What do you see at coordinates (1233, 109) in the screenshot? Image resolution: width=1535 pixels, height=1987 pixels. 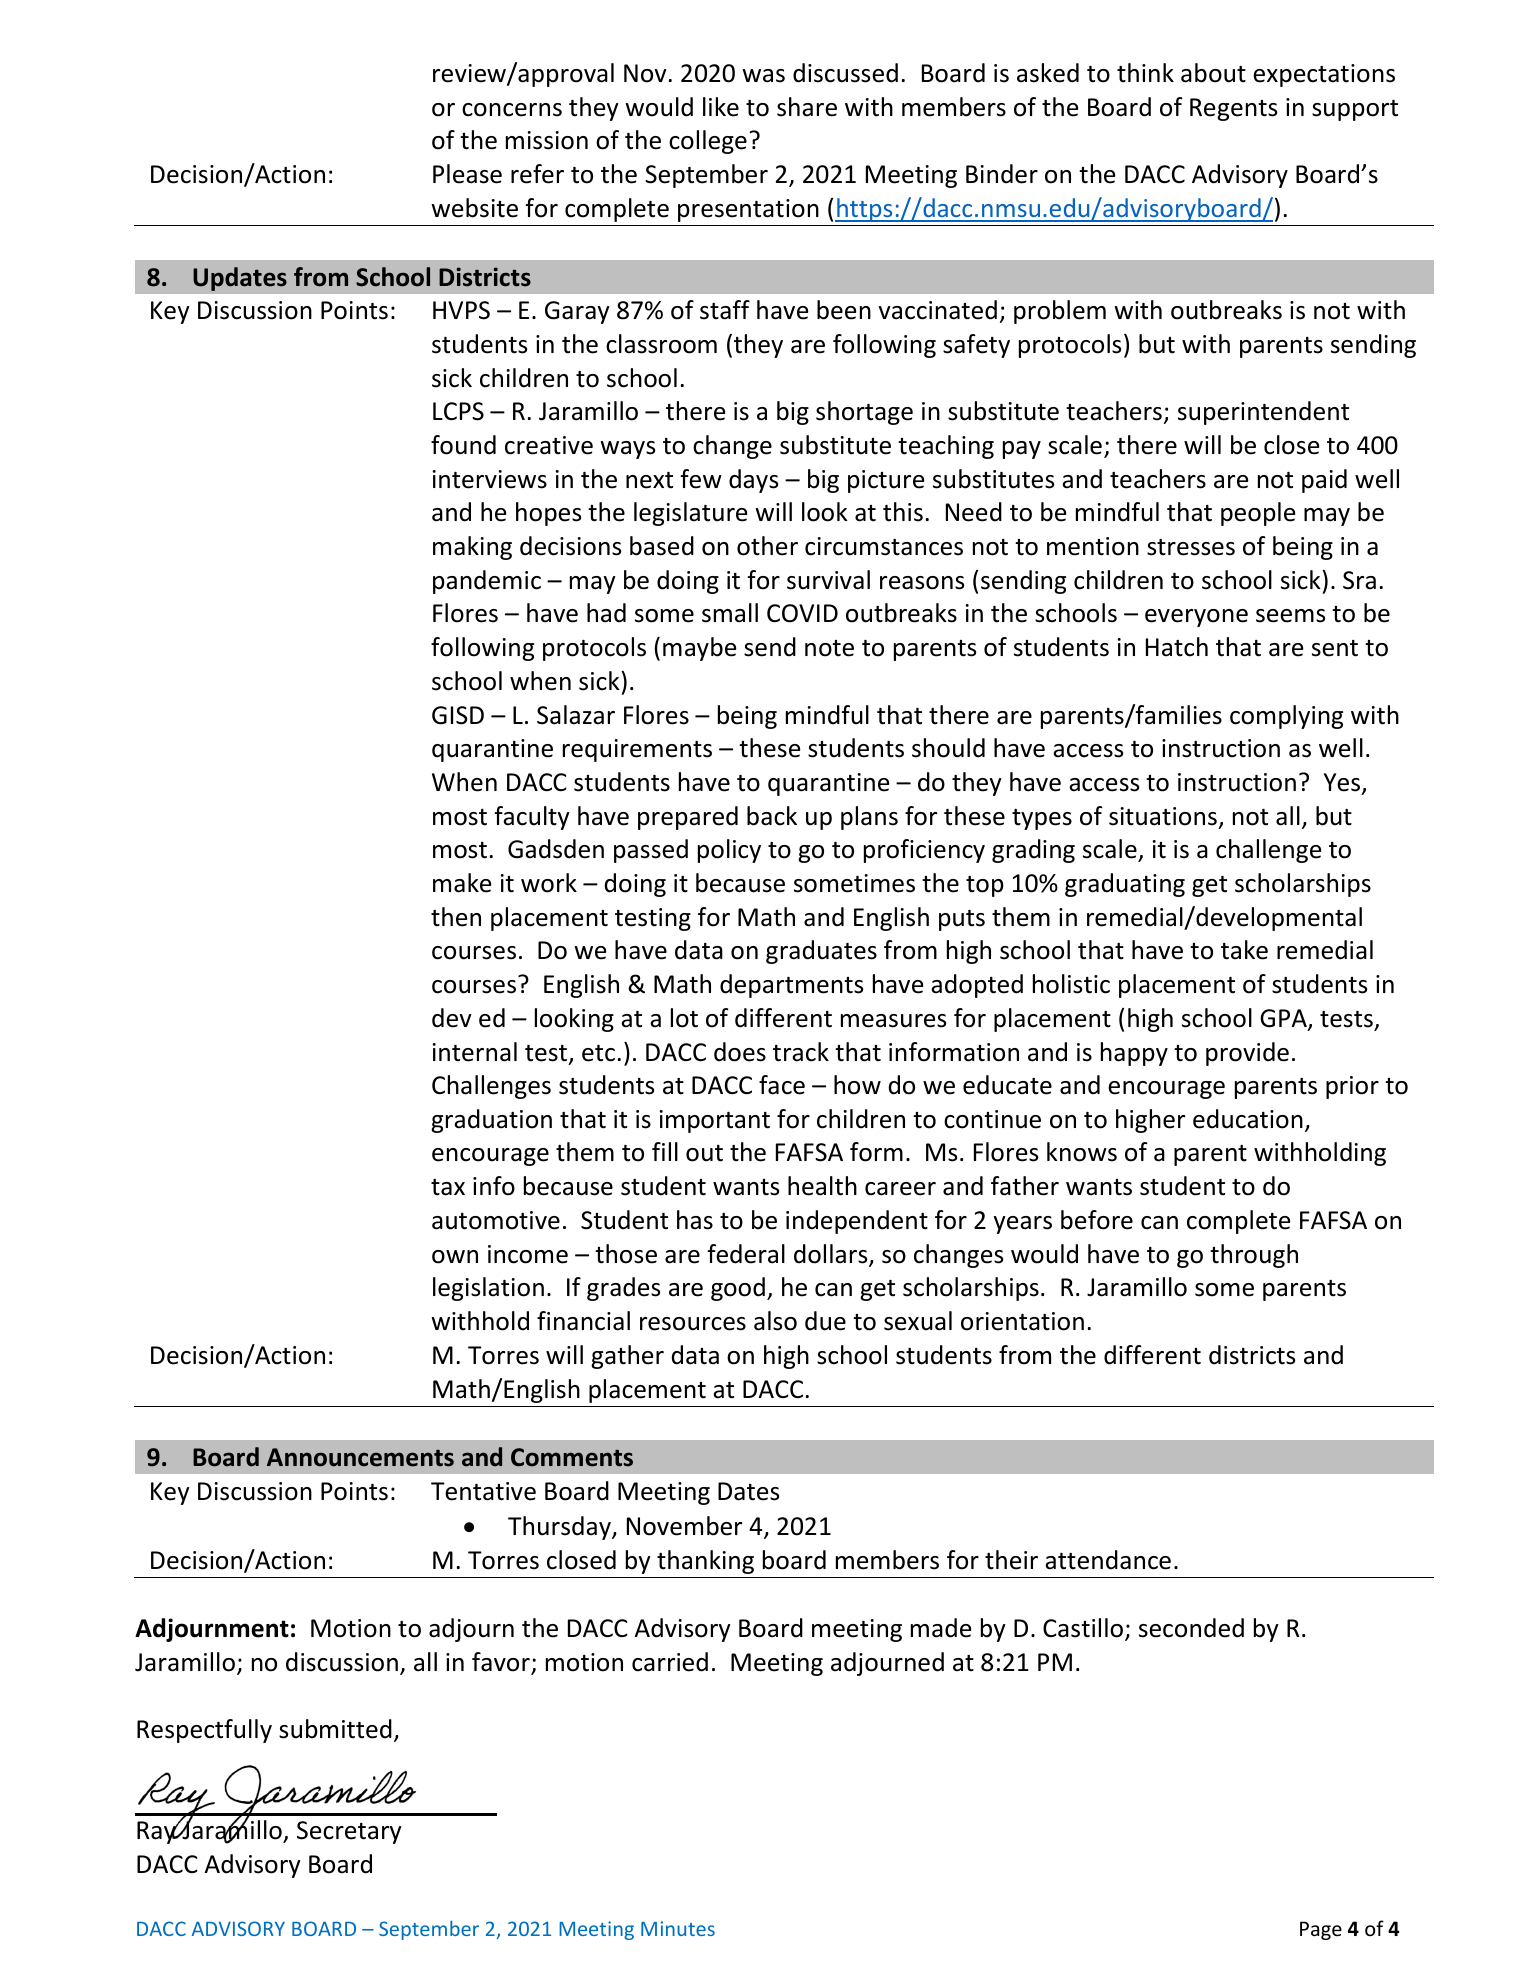 I see `Regents` at bounding box center [1233, 109].
